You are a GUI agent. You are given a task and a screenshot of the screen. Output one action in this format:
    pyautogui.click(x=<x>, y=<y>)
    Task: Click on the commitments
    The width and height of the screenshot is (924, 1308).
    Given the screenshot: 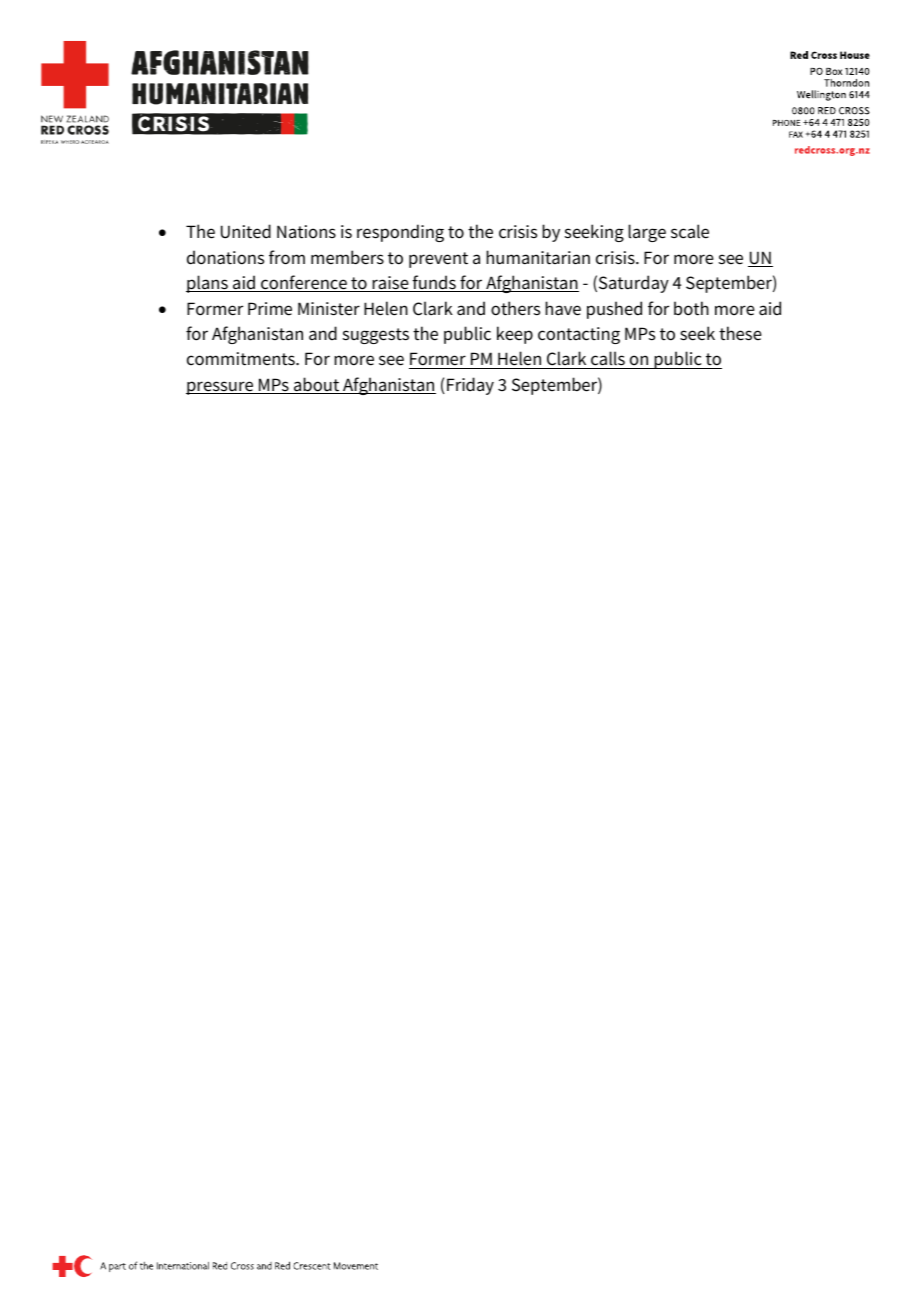 What is the action you would take?
    pyautogui.click(x=242, y=359)
